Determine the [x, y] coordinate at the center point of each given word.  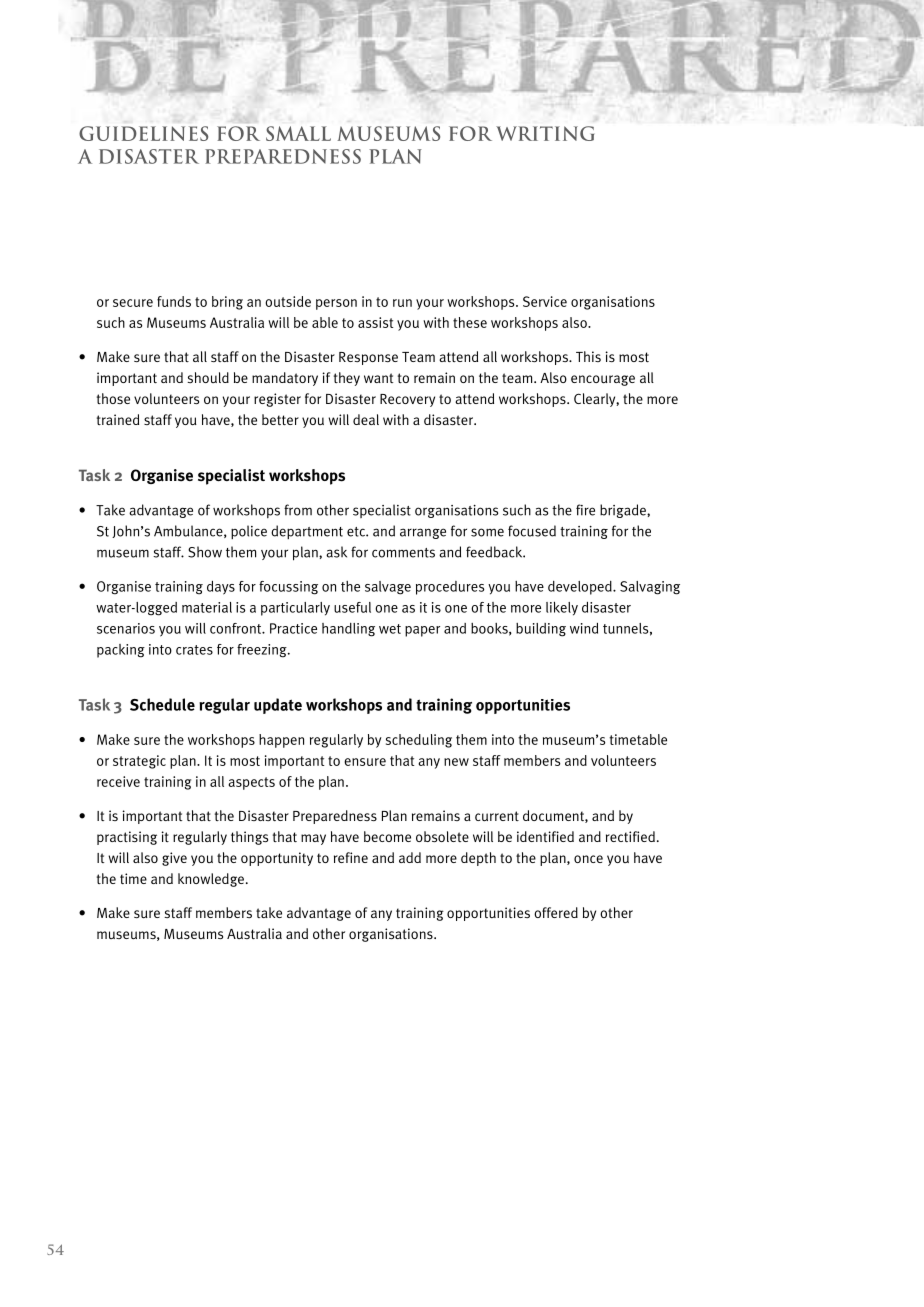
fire [585, 510]
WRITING [545, 133]
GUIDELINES [143, 133]
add [410, 857]
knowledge [211, 880]
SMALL [298, 133]
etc [357, 532]
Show [205, 552]
